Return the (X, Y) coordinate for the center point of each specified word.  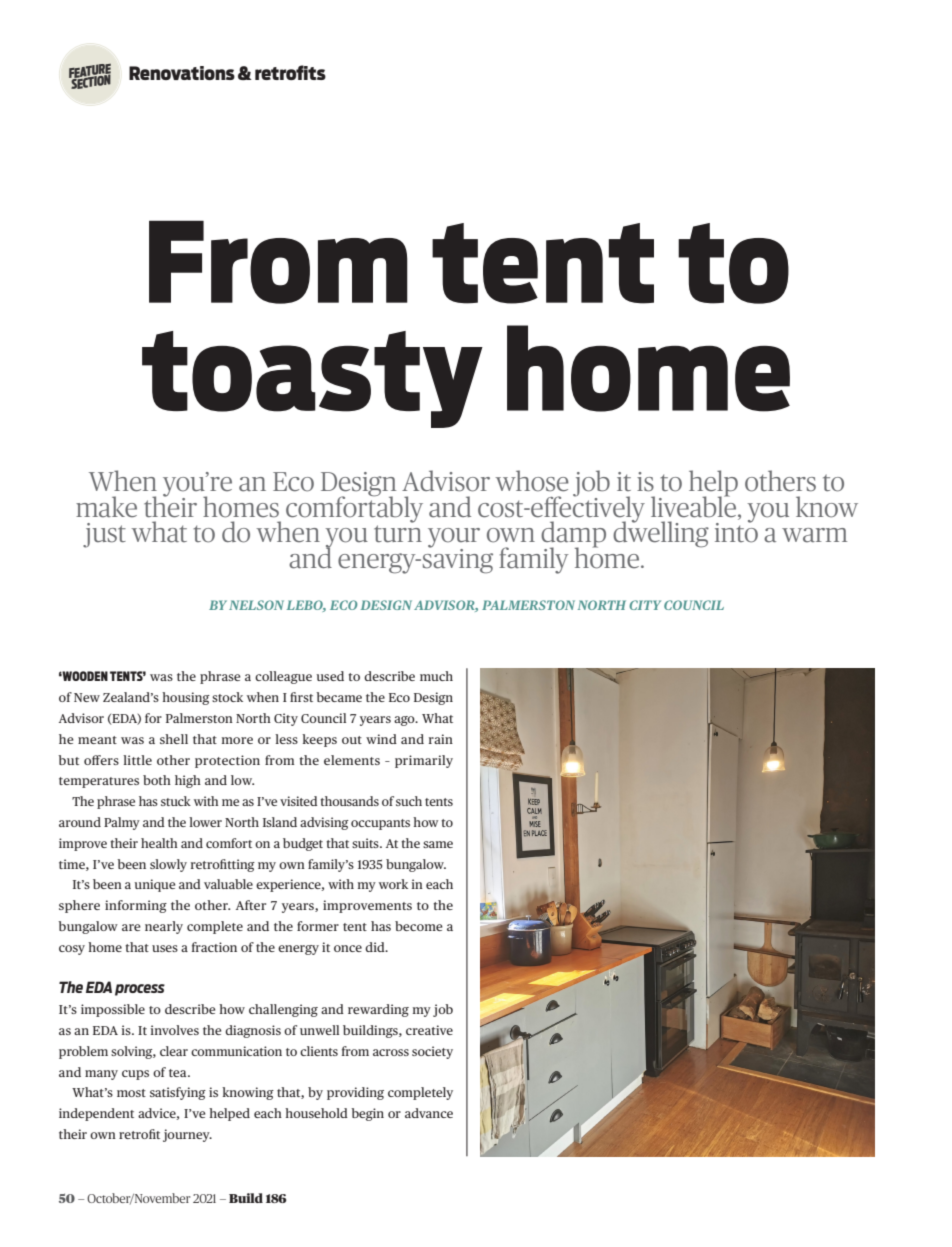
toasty (312, 379)
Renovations (182, 73)
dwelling (661, 533)
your (454, 539)
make (106, 507)
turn (398, 534)
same (438, 844)
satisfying (178, 1093)
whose (532, 481)
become (419, 926)
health (159, 843)
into (736, 532)
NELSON (256, 605)
